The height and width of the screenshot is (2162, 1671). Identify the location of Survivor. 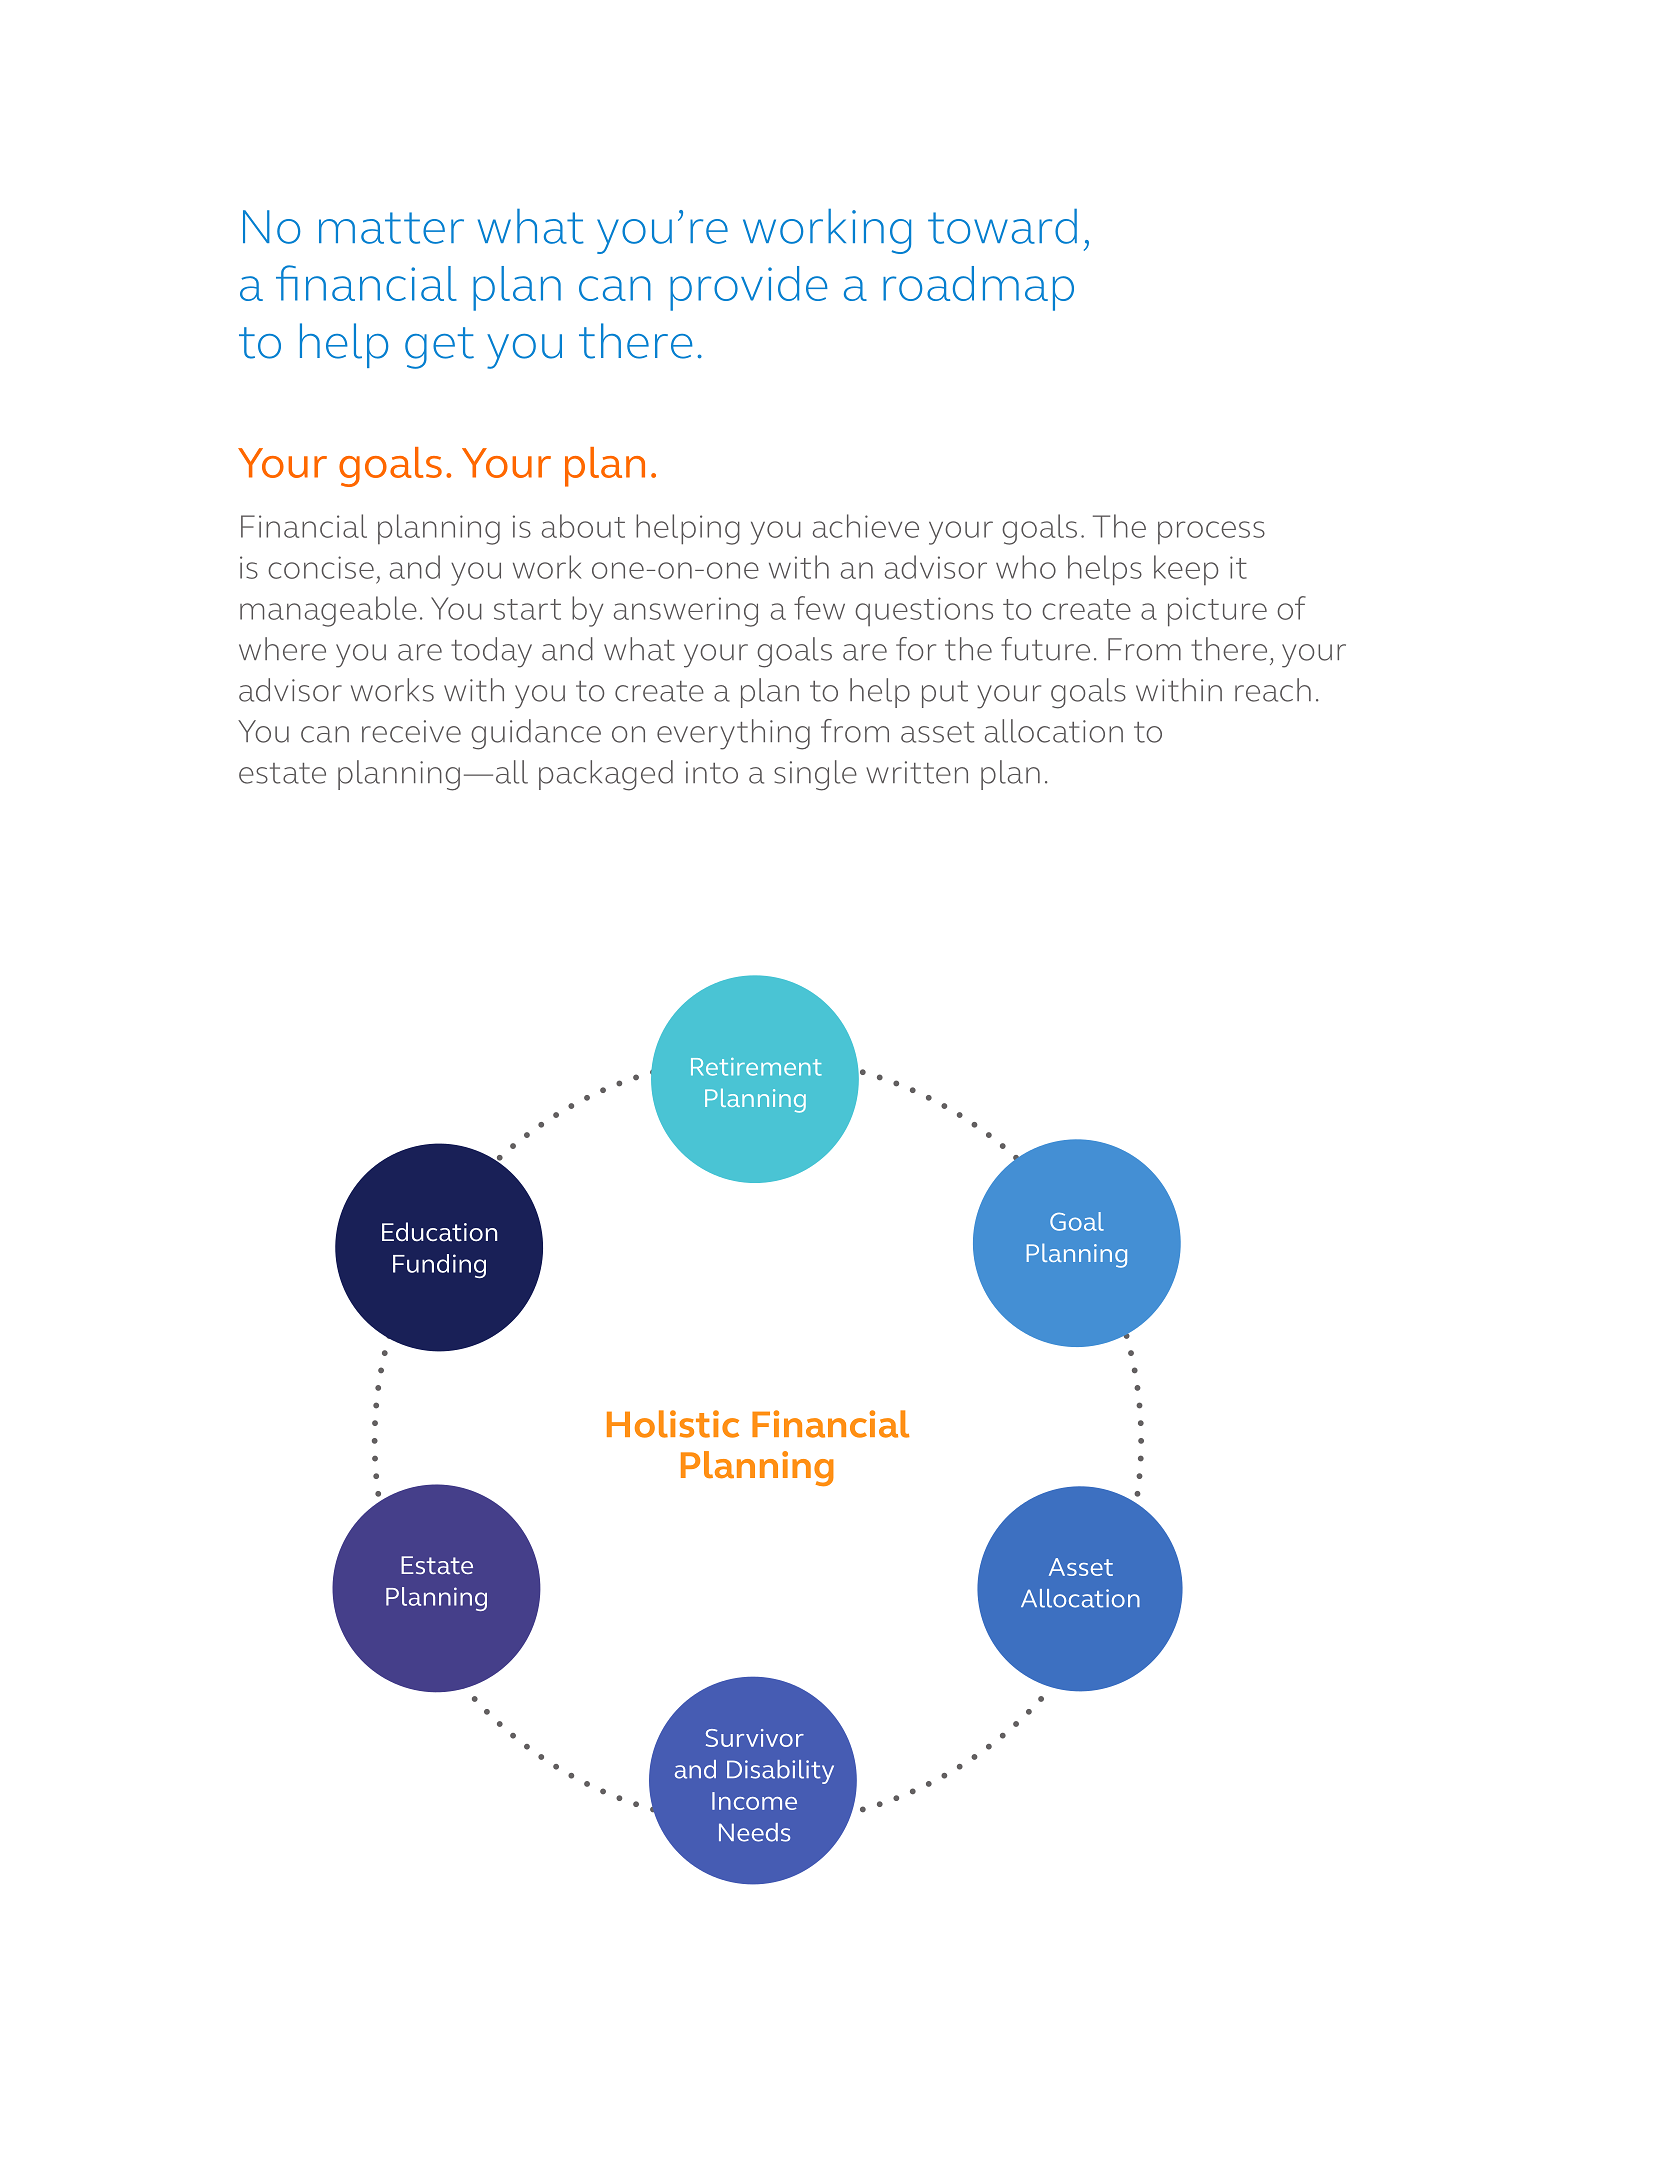
(755, 1738).
